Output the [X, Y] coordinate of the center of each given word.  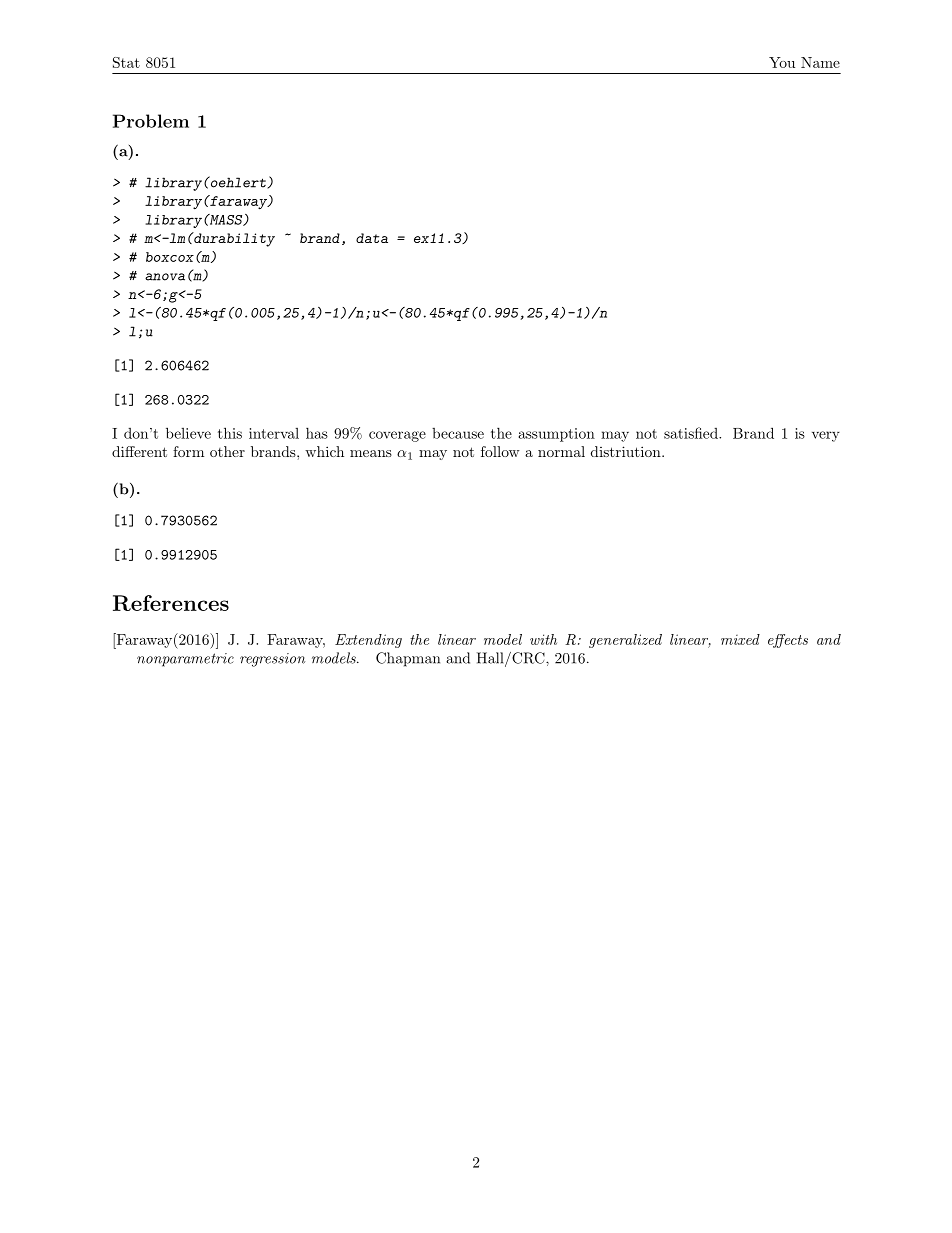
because [458, 433]
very [826, 436]
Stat [126, 62]
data [372, 238]
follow [500, 451]
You [782, 62]
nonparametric [185, 660]
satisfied [692, 433]
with [543, 639]
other [227, 451]
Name [820, 62]
